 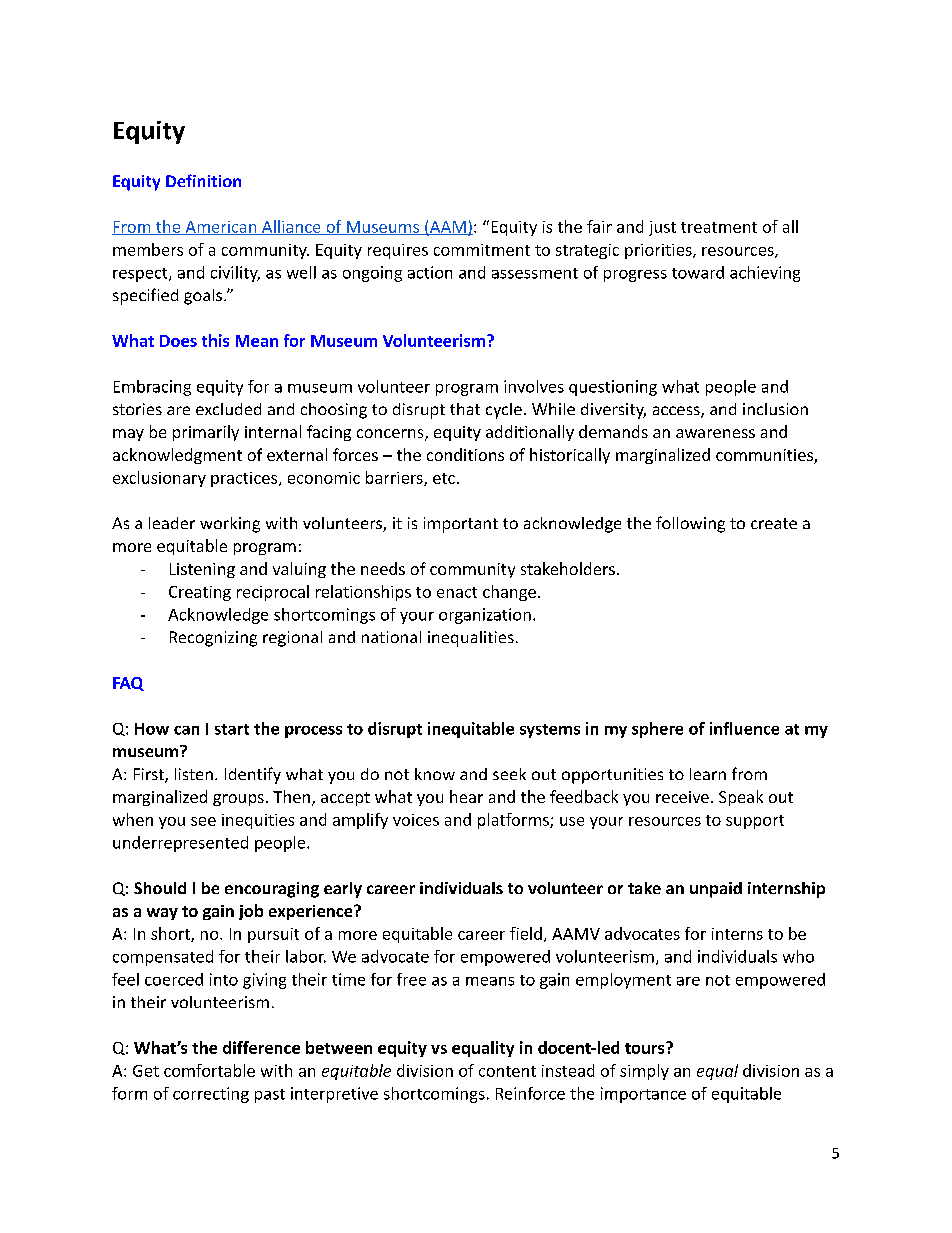 I want to click on treatment, so click(x=719, y=227).
